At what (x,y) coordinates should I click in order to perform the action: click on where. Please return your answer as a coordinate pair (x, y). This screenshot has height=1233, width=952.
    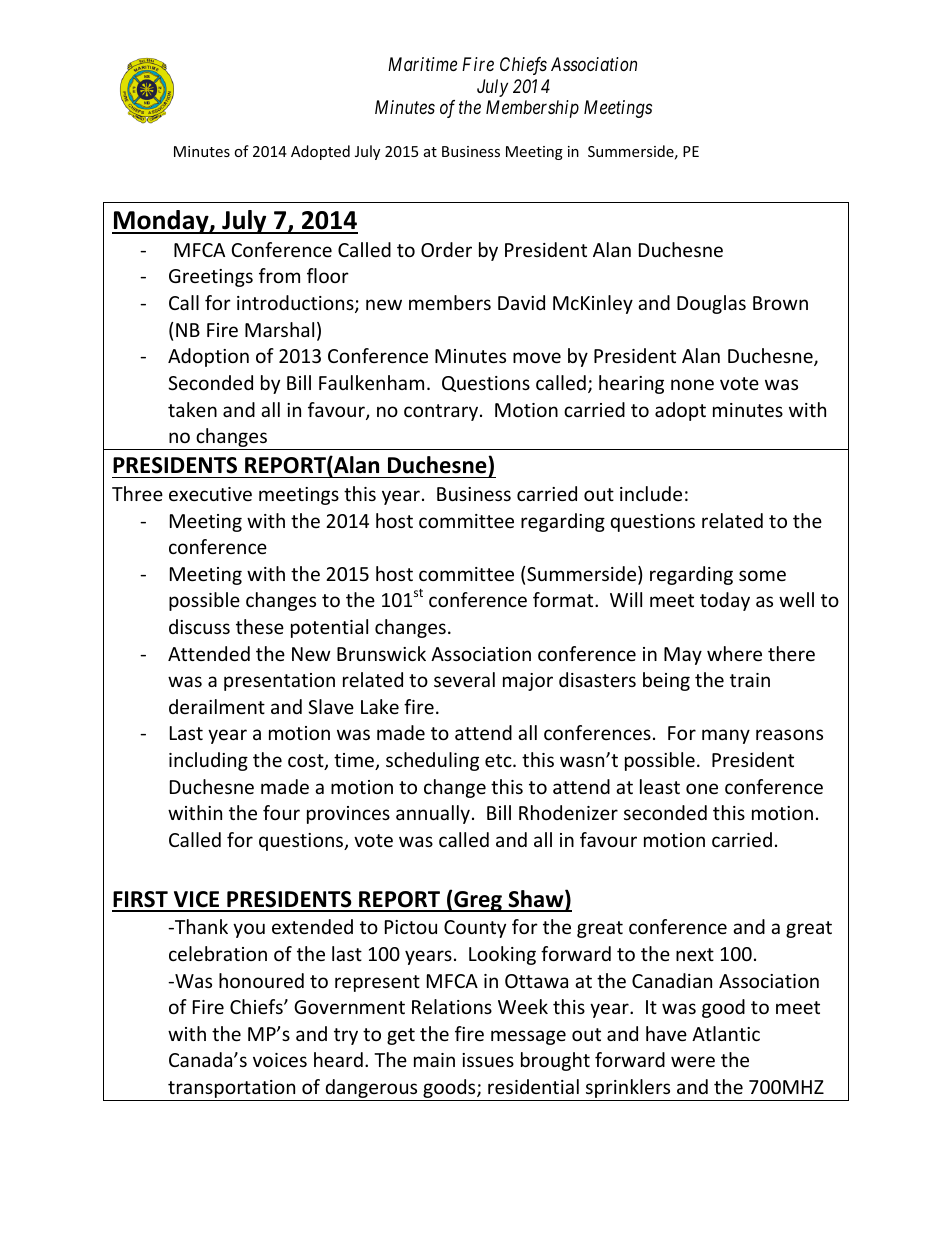
    Looking at the image, I should click on (734, 653).
